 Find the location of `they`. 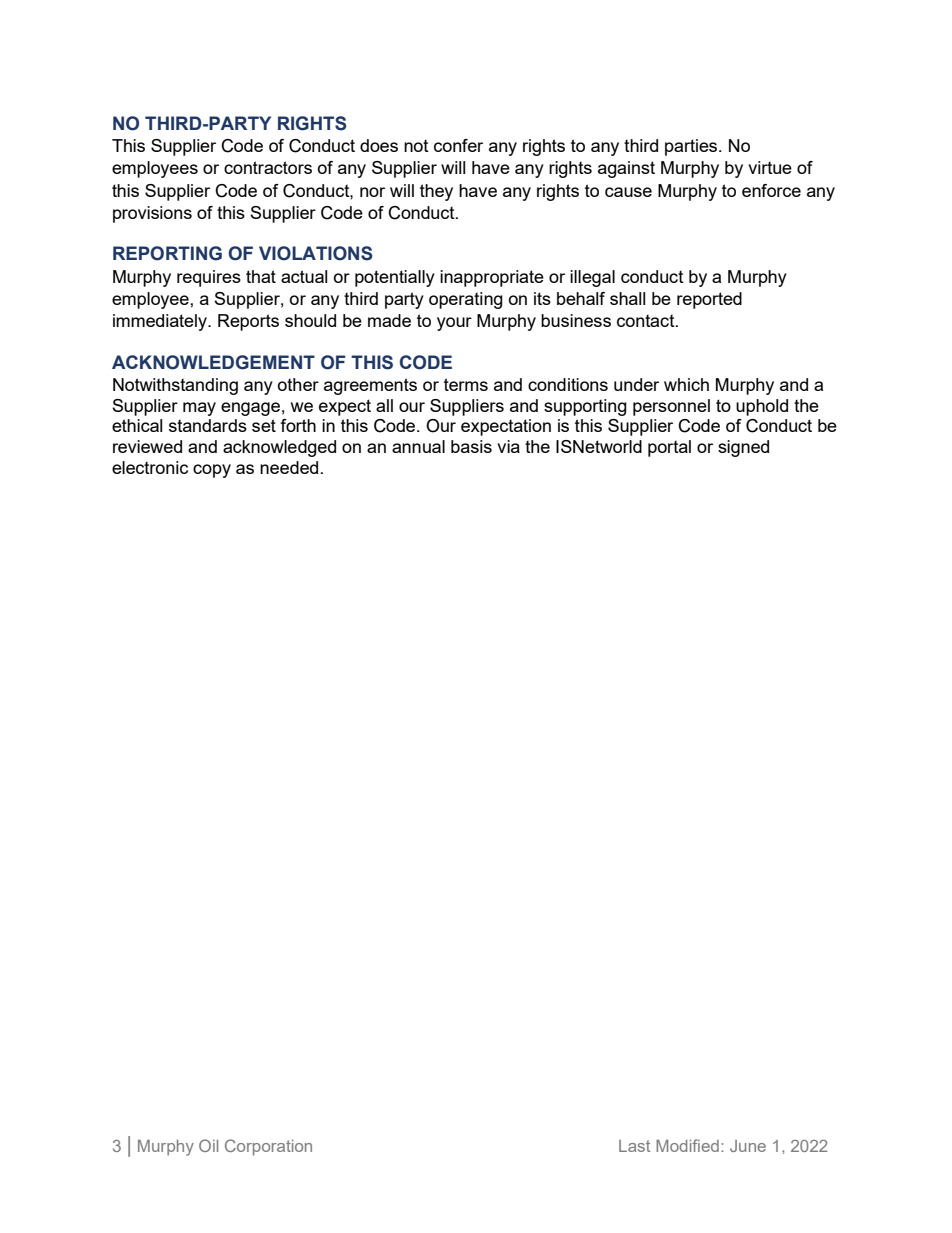

they is located at coordinates (436, 192).
